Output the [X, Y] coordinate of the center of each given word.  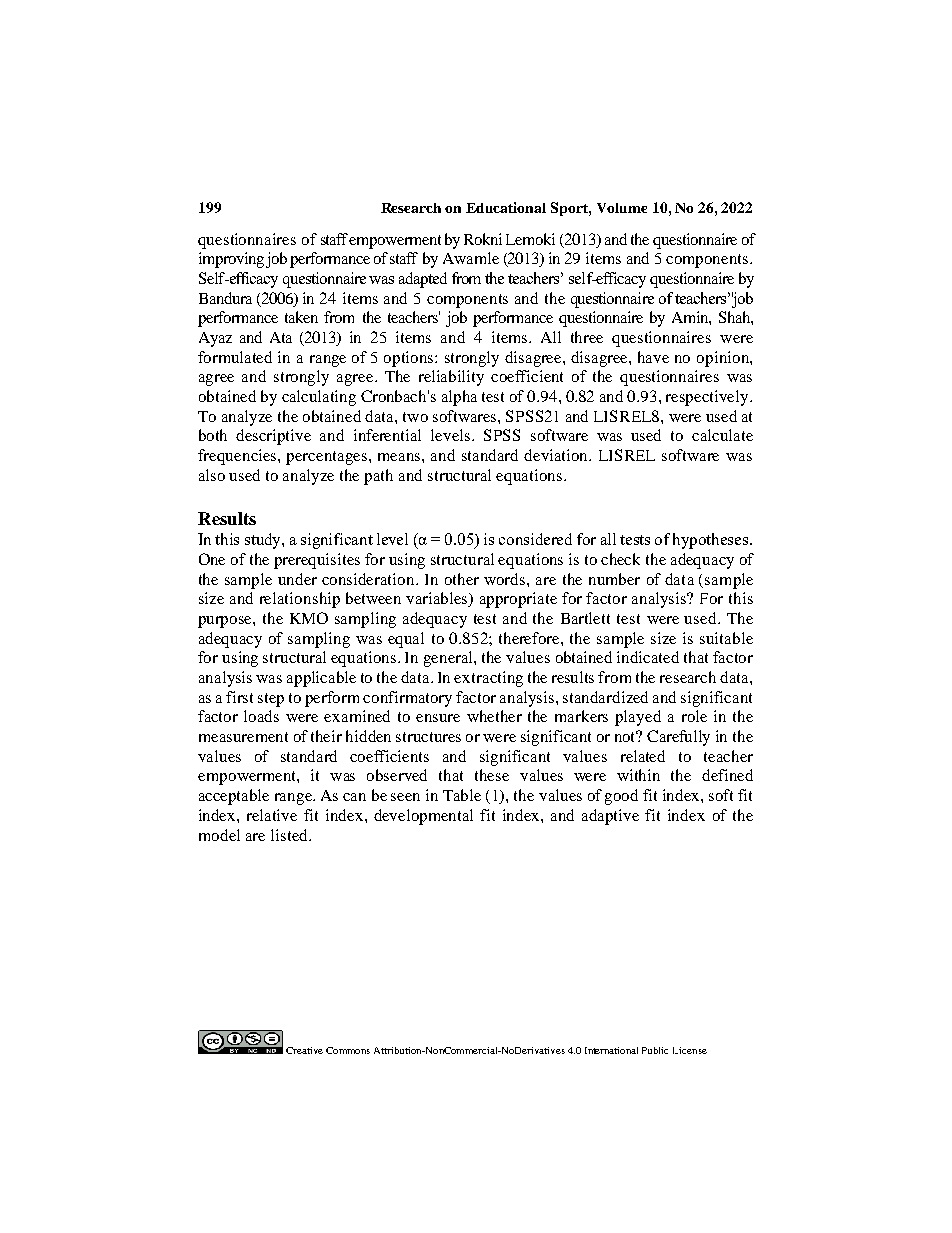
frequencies [238, 457]
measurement [243, 737]
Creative [304, 1050]
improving [231, 260]
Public [655, 1050]
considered [535, 539]
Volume [622, 208]
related [643, 756]
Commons [348, 1050]
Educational [506, 207]
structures [428, 737]
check [620, 559]
